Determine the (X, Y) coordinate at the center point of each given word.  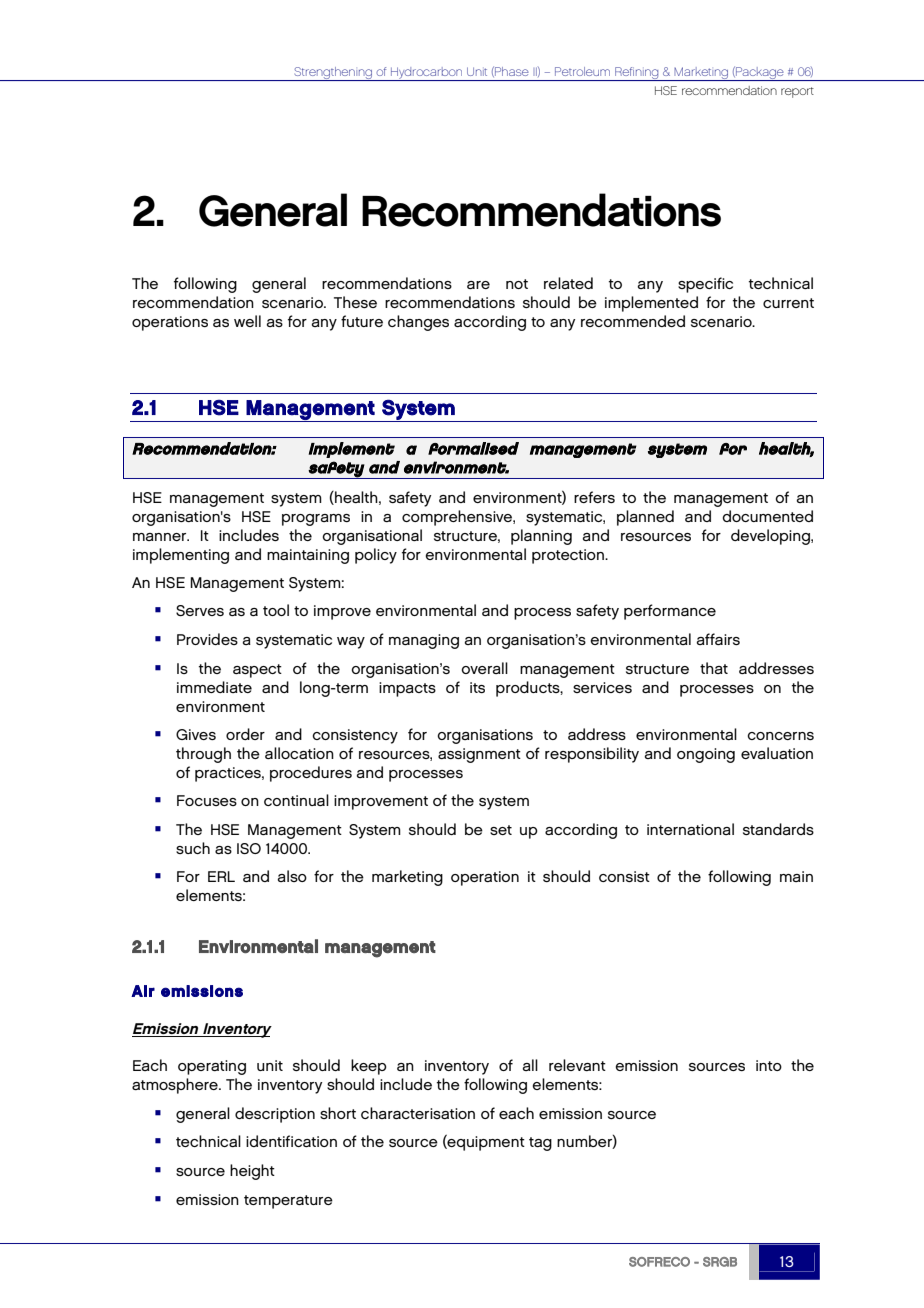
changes (418, 323)
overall (484, 668)
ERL (221, 876)
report (797, 92)
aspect (257, 671)
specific (705, 285)
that (714, 668)
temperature (288, 1202)
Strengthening (333, 74)
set (501, 830)
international (690, 829)
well (247, 321)
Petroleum (582, 71)
